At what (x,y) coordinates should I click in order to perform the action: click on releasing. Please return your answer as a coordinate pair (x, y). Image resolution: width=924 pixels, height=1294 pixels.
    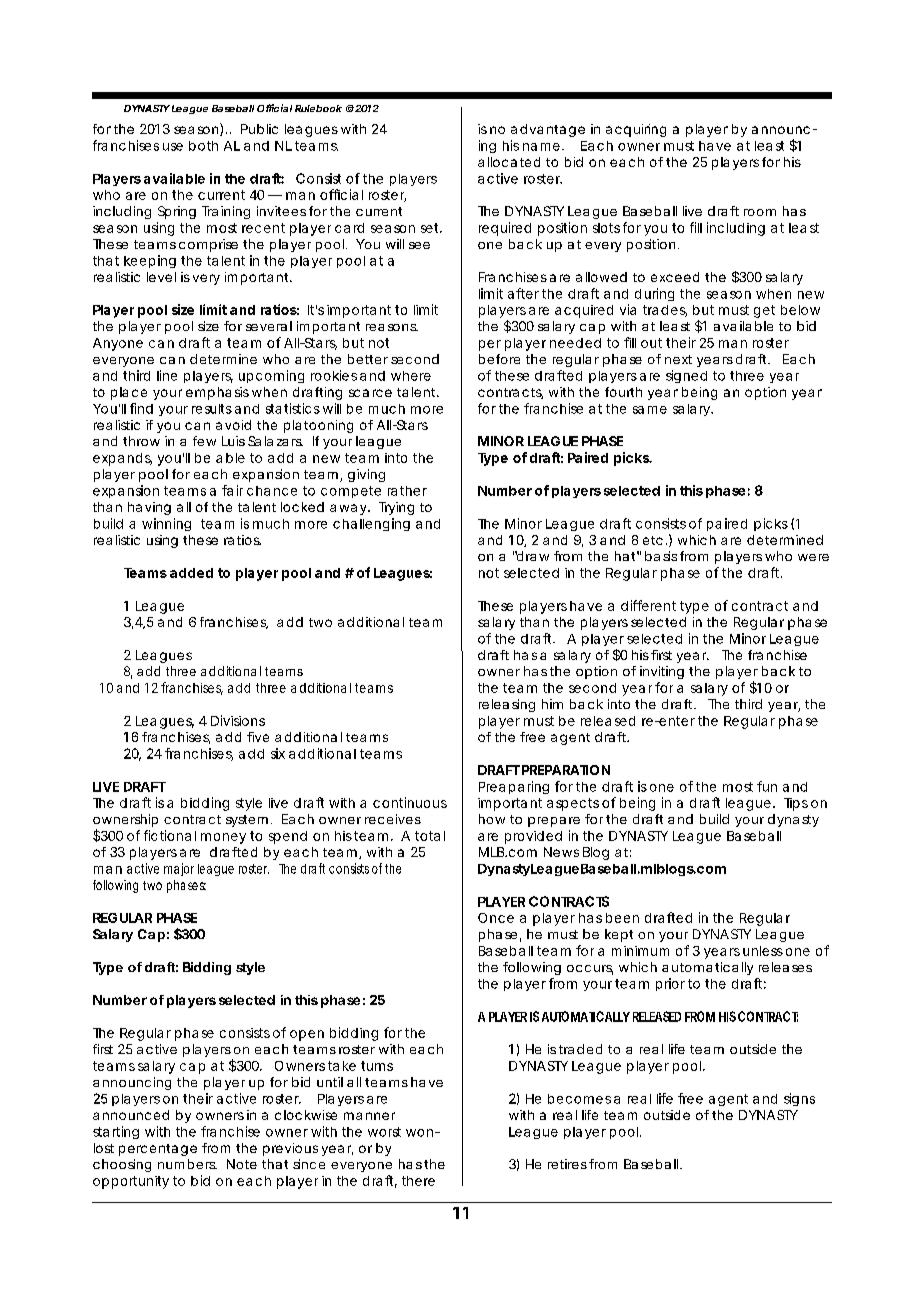
    Looking at the image, I should click on (507, 705).
